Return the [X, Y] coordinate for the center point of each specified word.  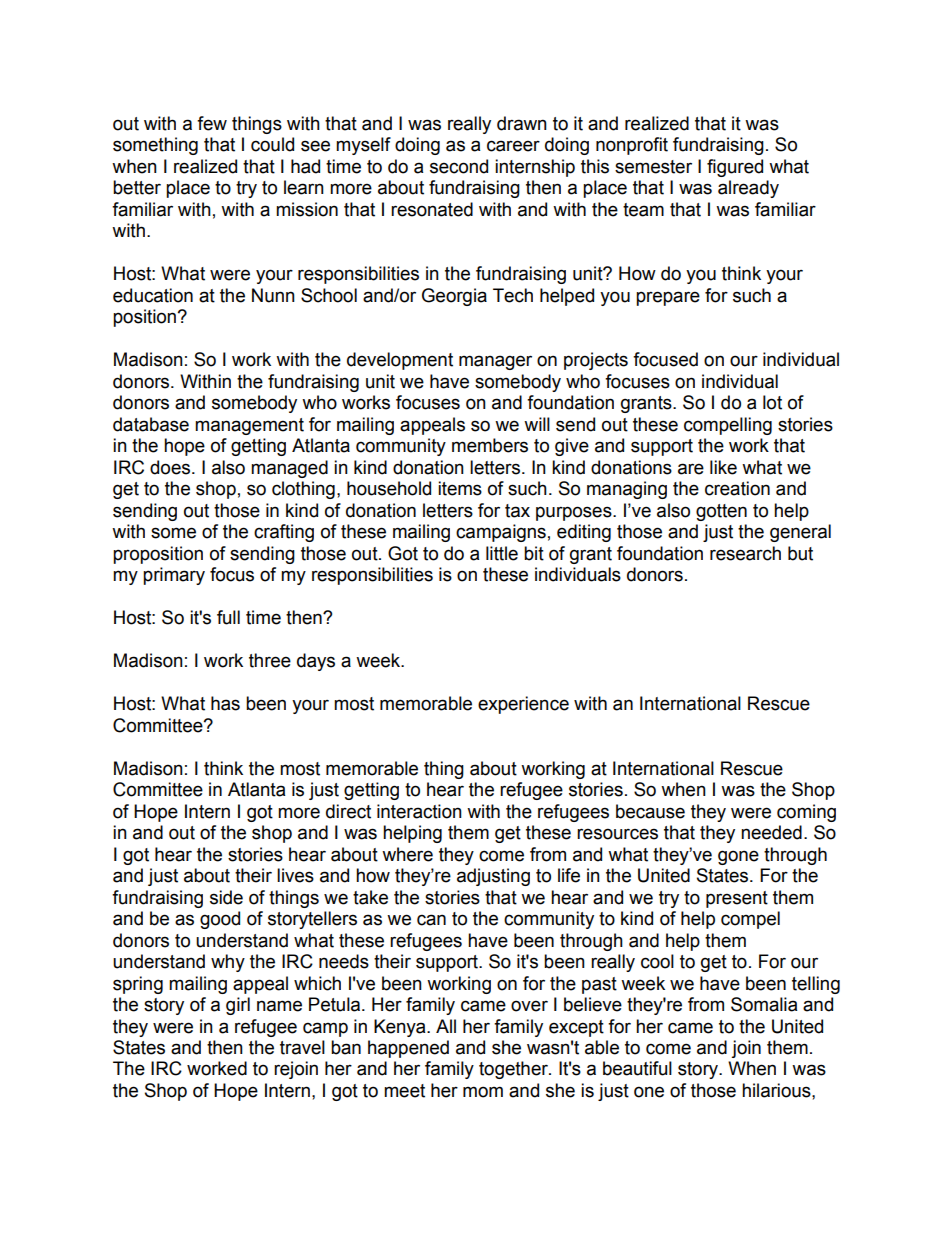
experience [523, 705]
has [225, 703]
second [459, 166]
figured [735, 168]
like [723, 467]
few [212, 123]
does [170, 467]
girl [238, 1006]
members [490, 445]
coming [806, 813]
